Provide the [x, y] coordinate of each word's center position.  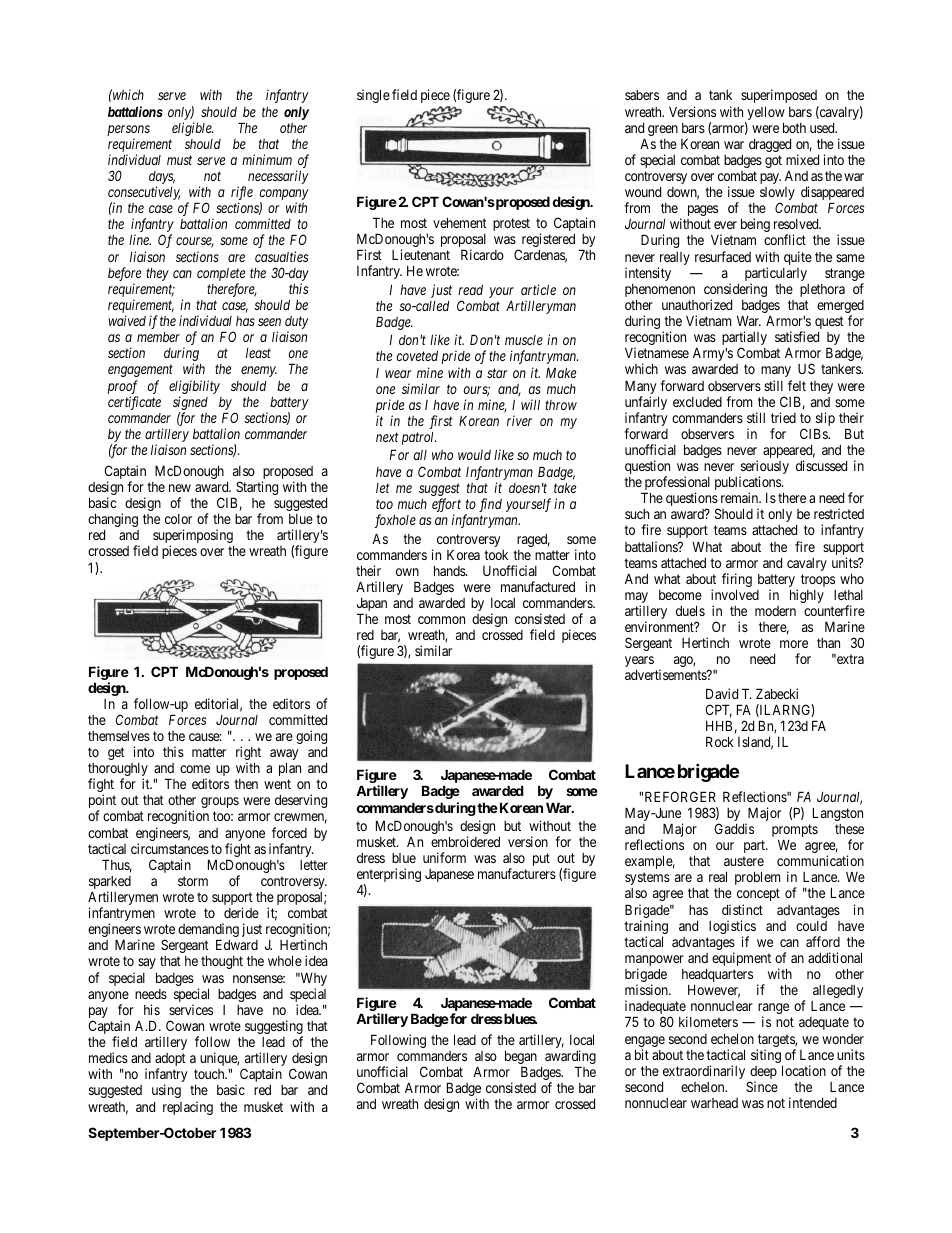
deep [763, 1074]
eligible [192, 129]
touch [210, 1074]
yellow [765, 114]
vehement [460, 222]
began [521, 1058]
